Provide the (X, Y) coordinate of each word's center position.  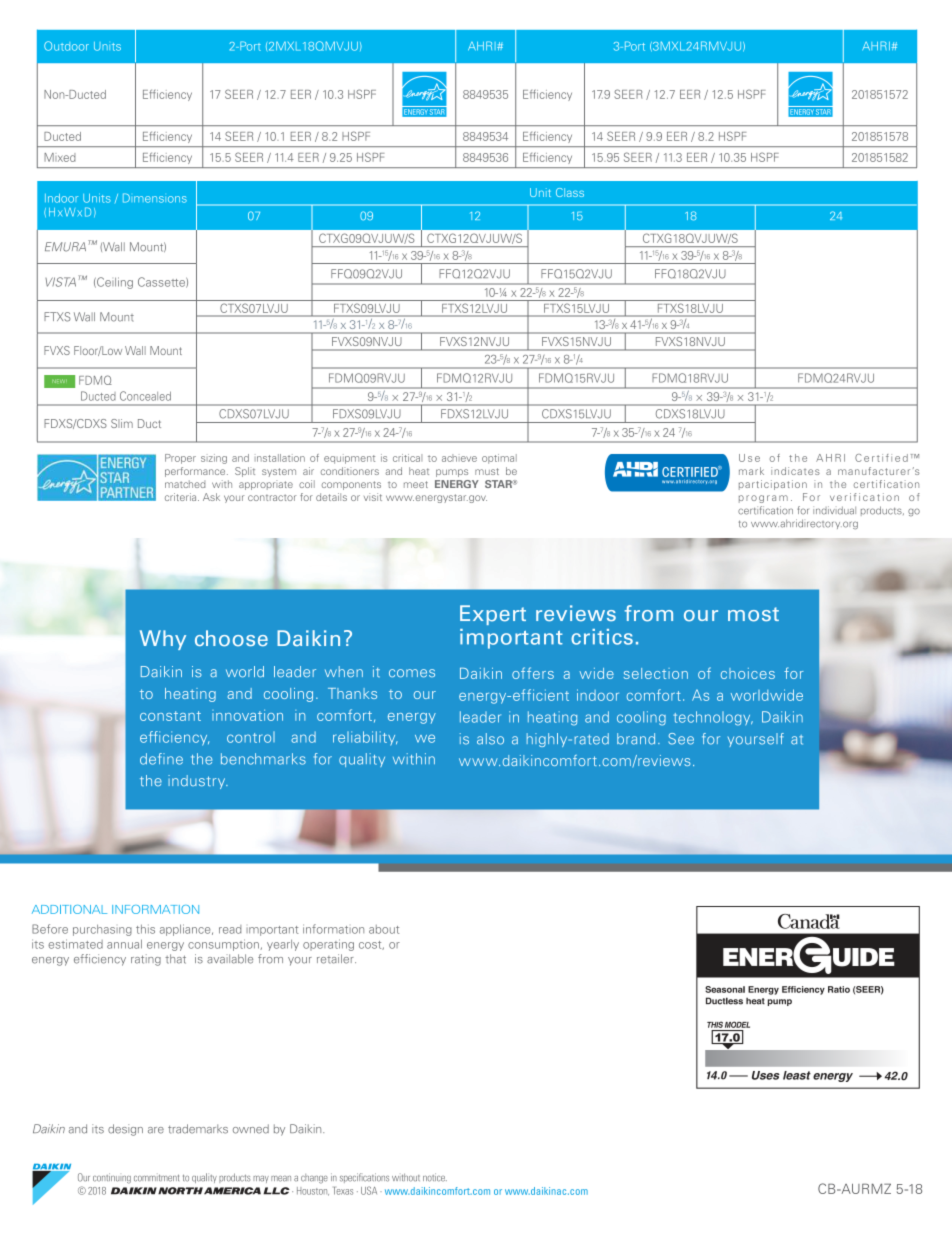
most (753, 614)
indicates (795, 471)
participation (773, 485)
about (384, 929)
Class (570, 192)
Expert (493, 615)
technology (713, 718)
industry (198, 782)
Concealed (145, 396)
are (156, 1130)
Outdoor (66, 46)
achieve (459, 458)
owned (251, 1129)
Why (163, 640)
